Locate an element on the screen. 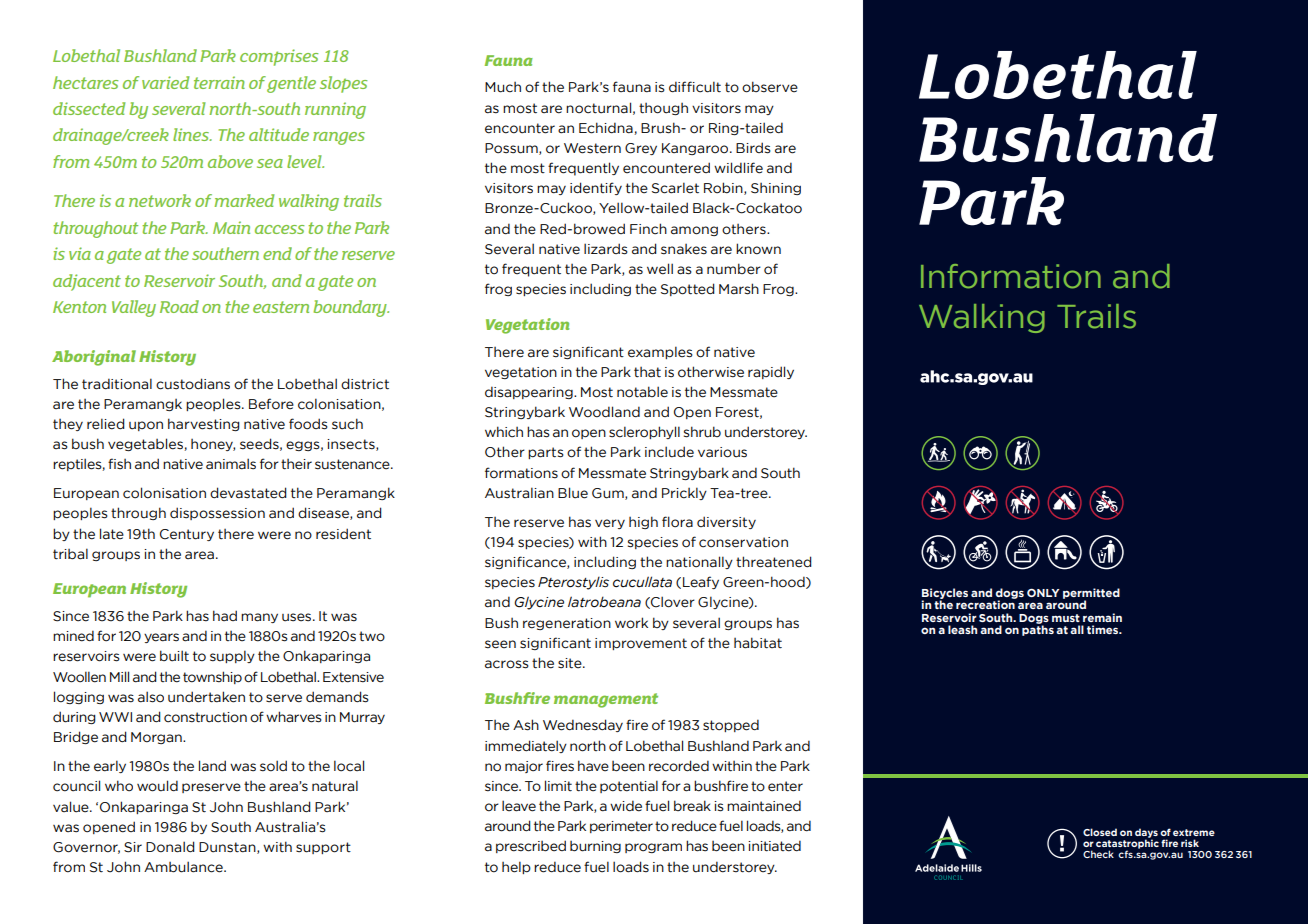 The width and height of the screenshot is (1308, 924). Birds is located at coordinates (753, 148).
